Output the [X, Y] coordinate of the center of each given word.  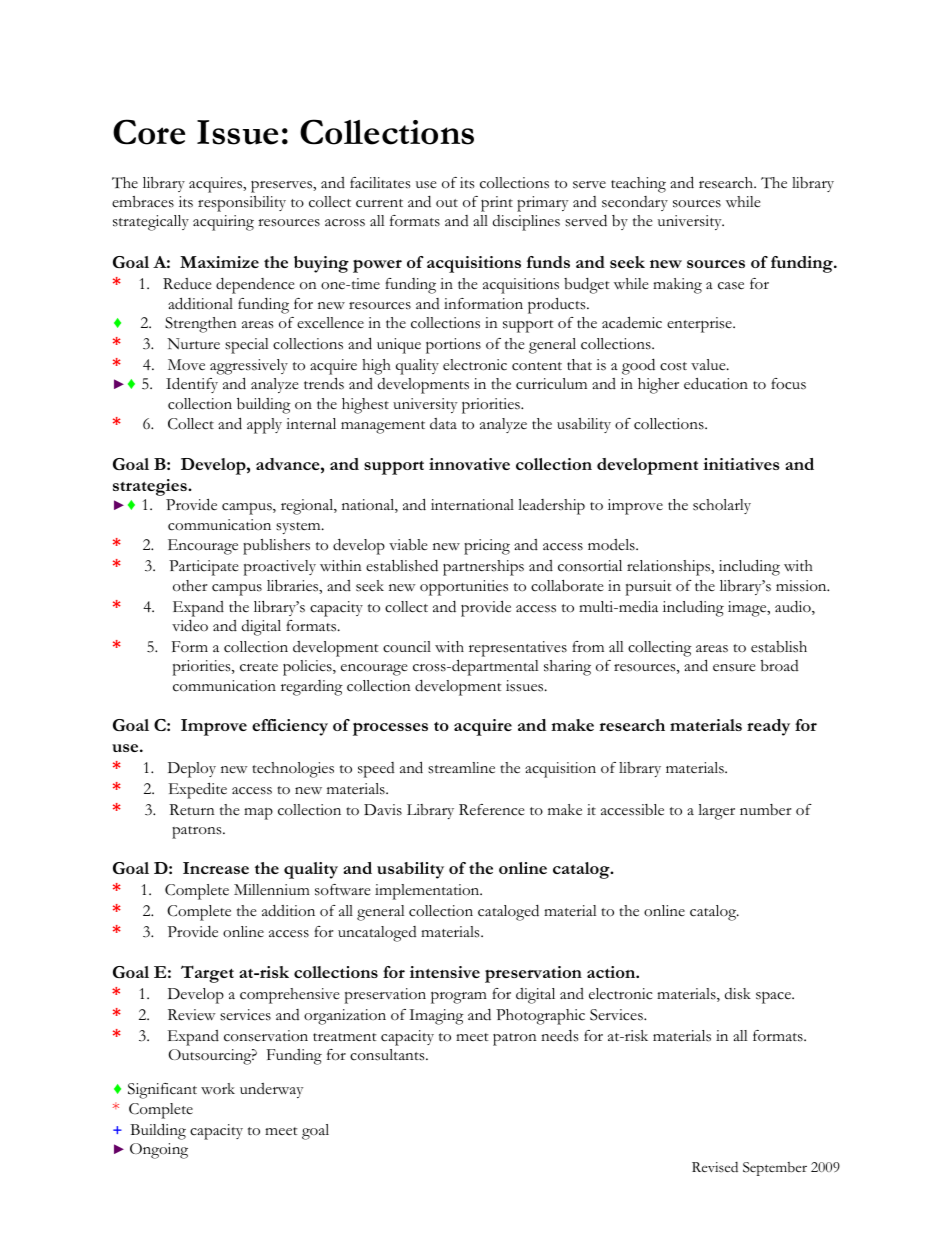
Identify [192, 385]
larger [716, 812]
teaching [638, 185]
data [443, 423]
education [716, 383]
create [259, 667]
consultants [388, 1055]
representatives [518, 649]
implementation [428, 892]
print [497, 204]
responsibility [242, 204]
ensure [734, 668]
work [218, 1089]
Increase [216, 868]
